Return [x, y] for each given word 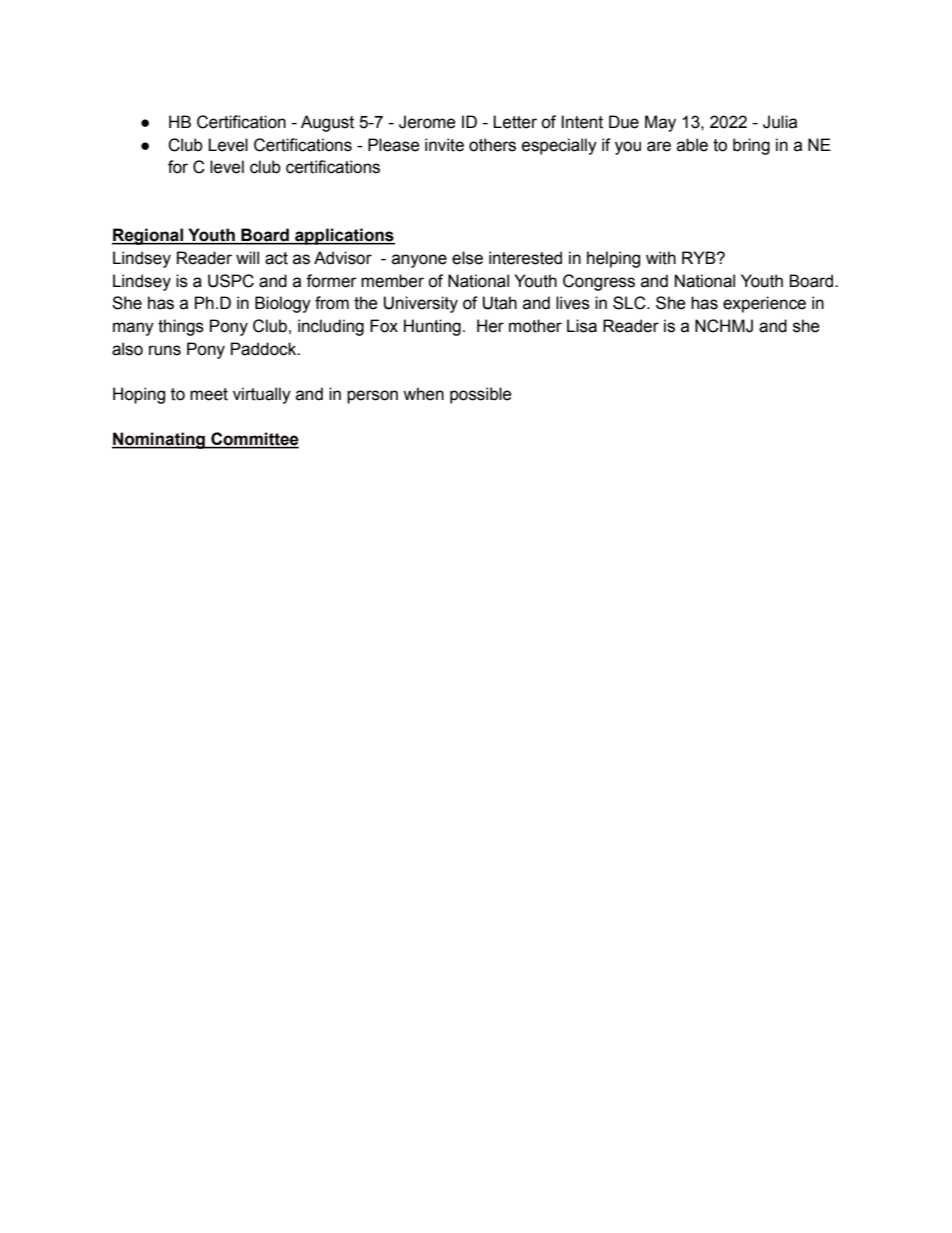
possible [481, 395]
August [327, 123]
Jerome [427, 122]
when [423, 394]
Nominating [159, 440]
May [660, 123]
